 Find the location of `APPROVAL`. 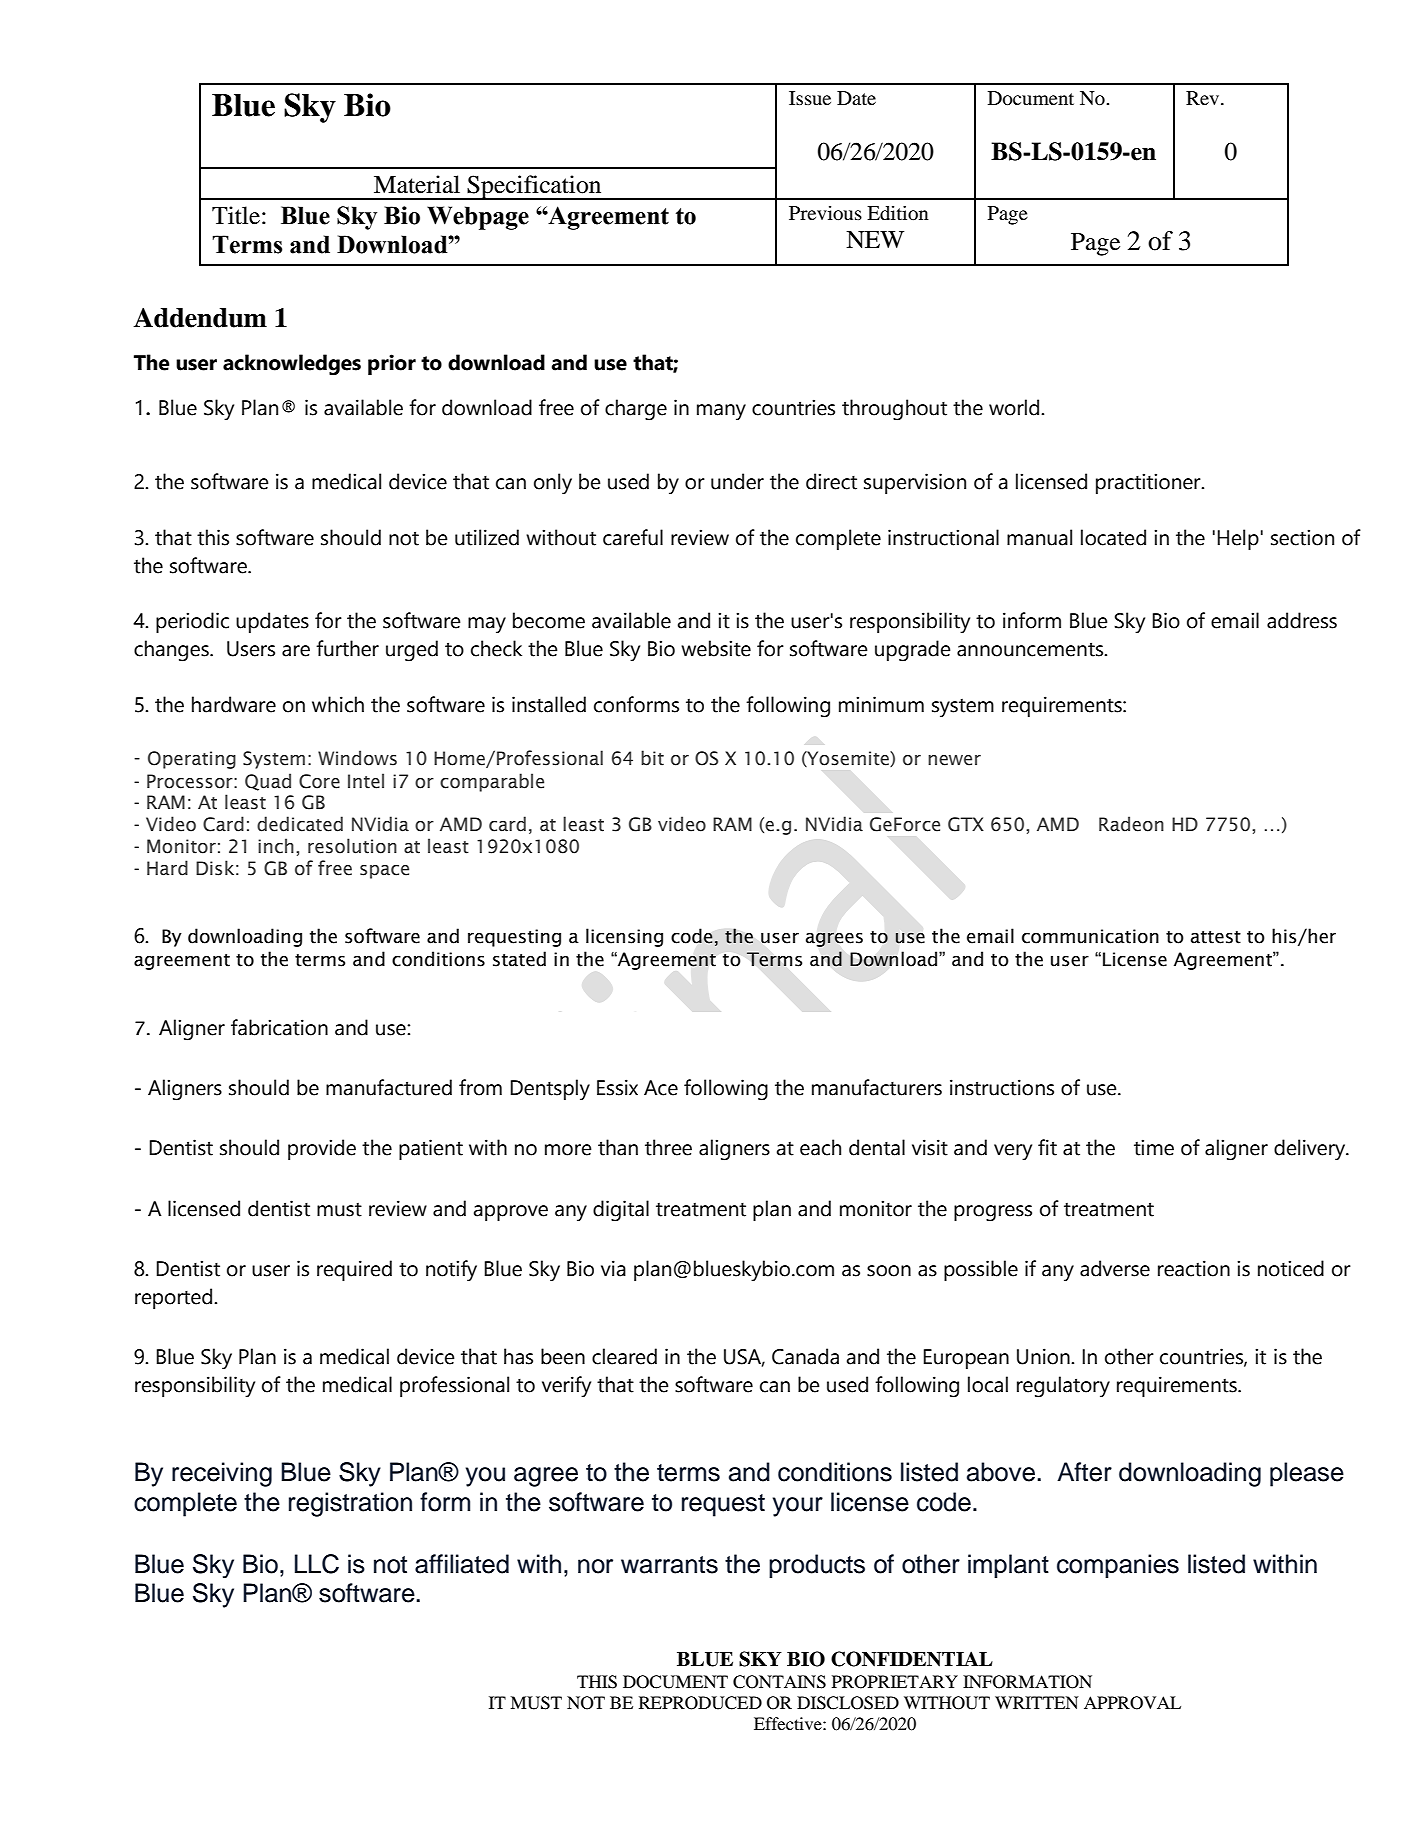

APPROVAL is located at coordinates (1132, 1703).
